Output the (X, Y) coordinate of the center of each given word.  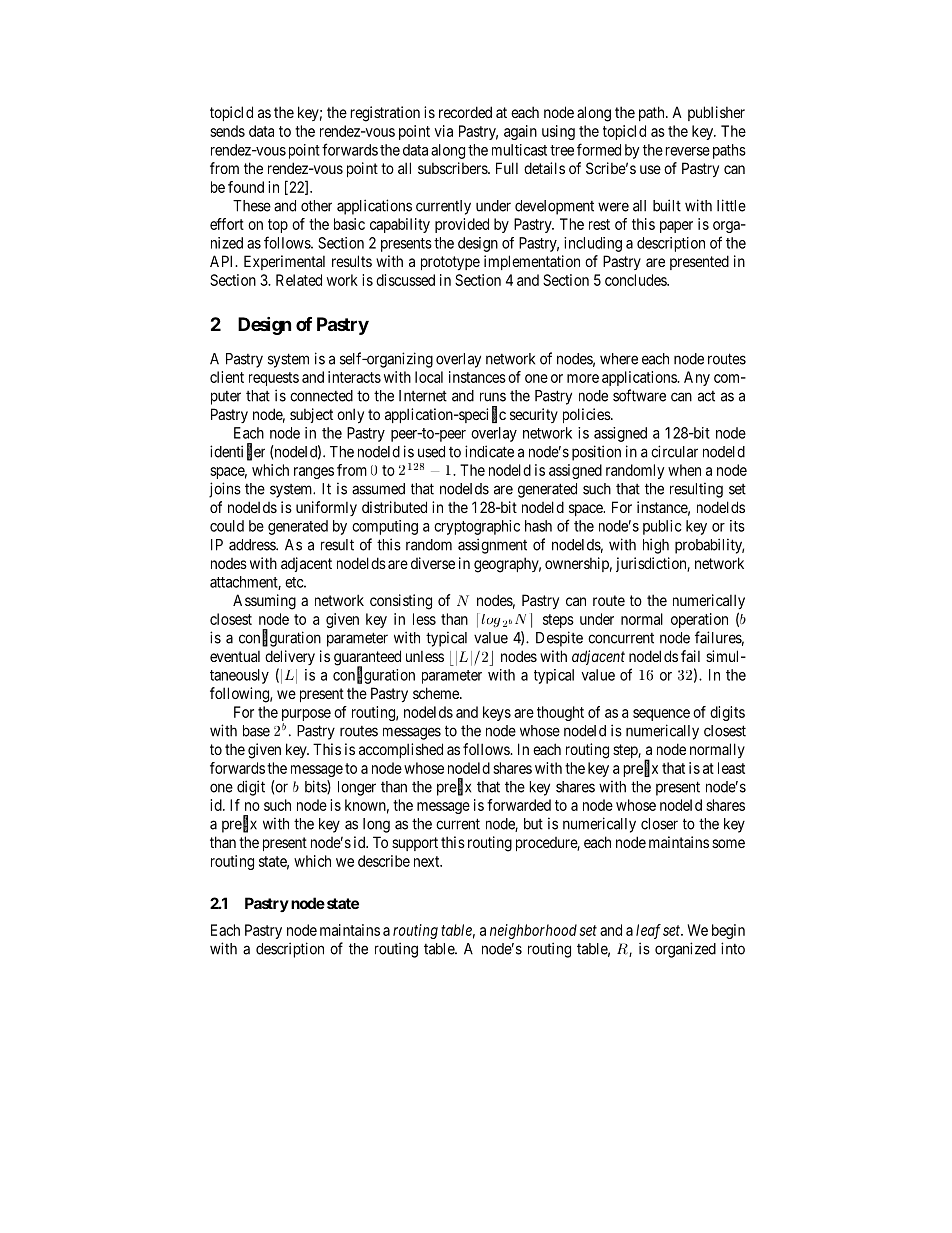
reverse (688, 151)
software (639, 395)
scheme (437, 693)
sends (227, 131)
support (415, 844)
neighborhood (533, 931)
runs (493, 397)
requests (274, 379)
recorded (465, 112)
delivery (290, 657)
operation (699, 620)
